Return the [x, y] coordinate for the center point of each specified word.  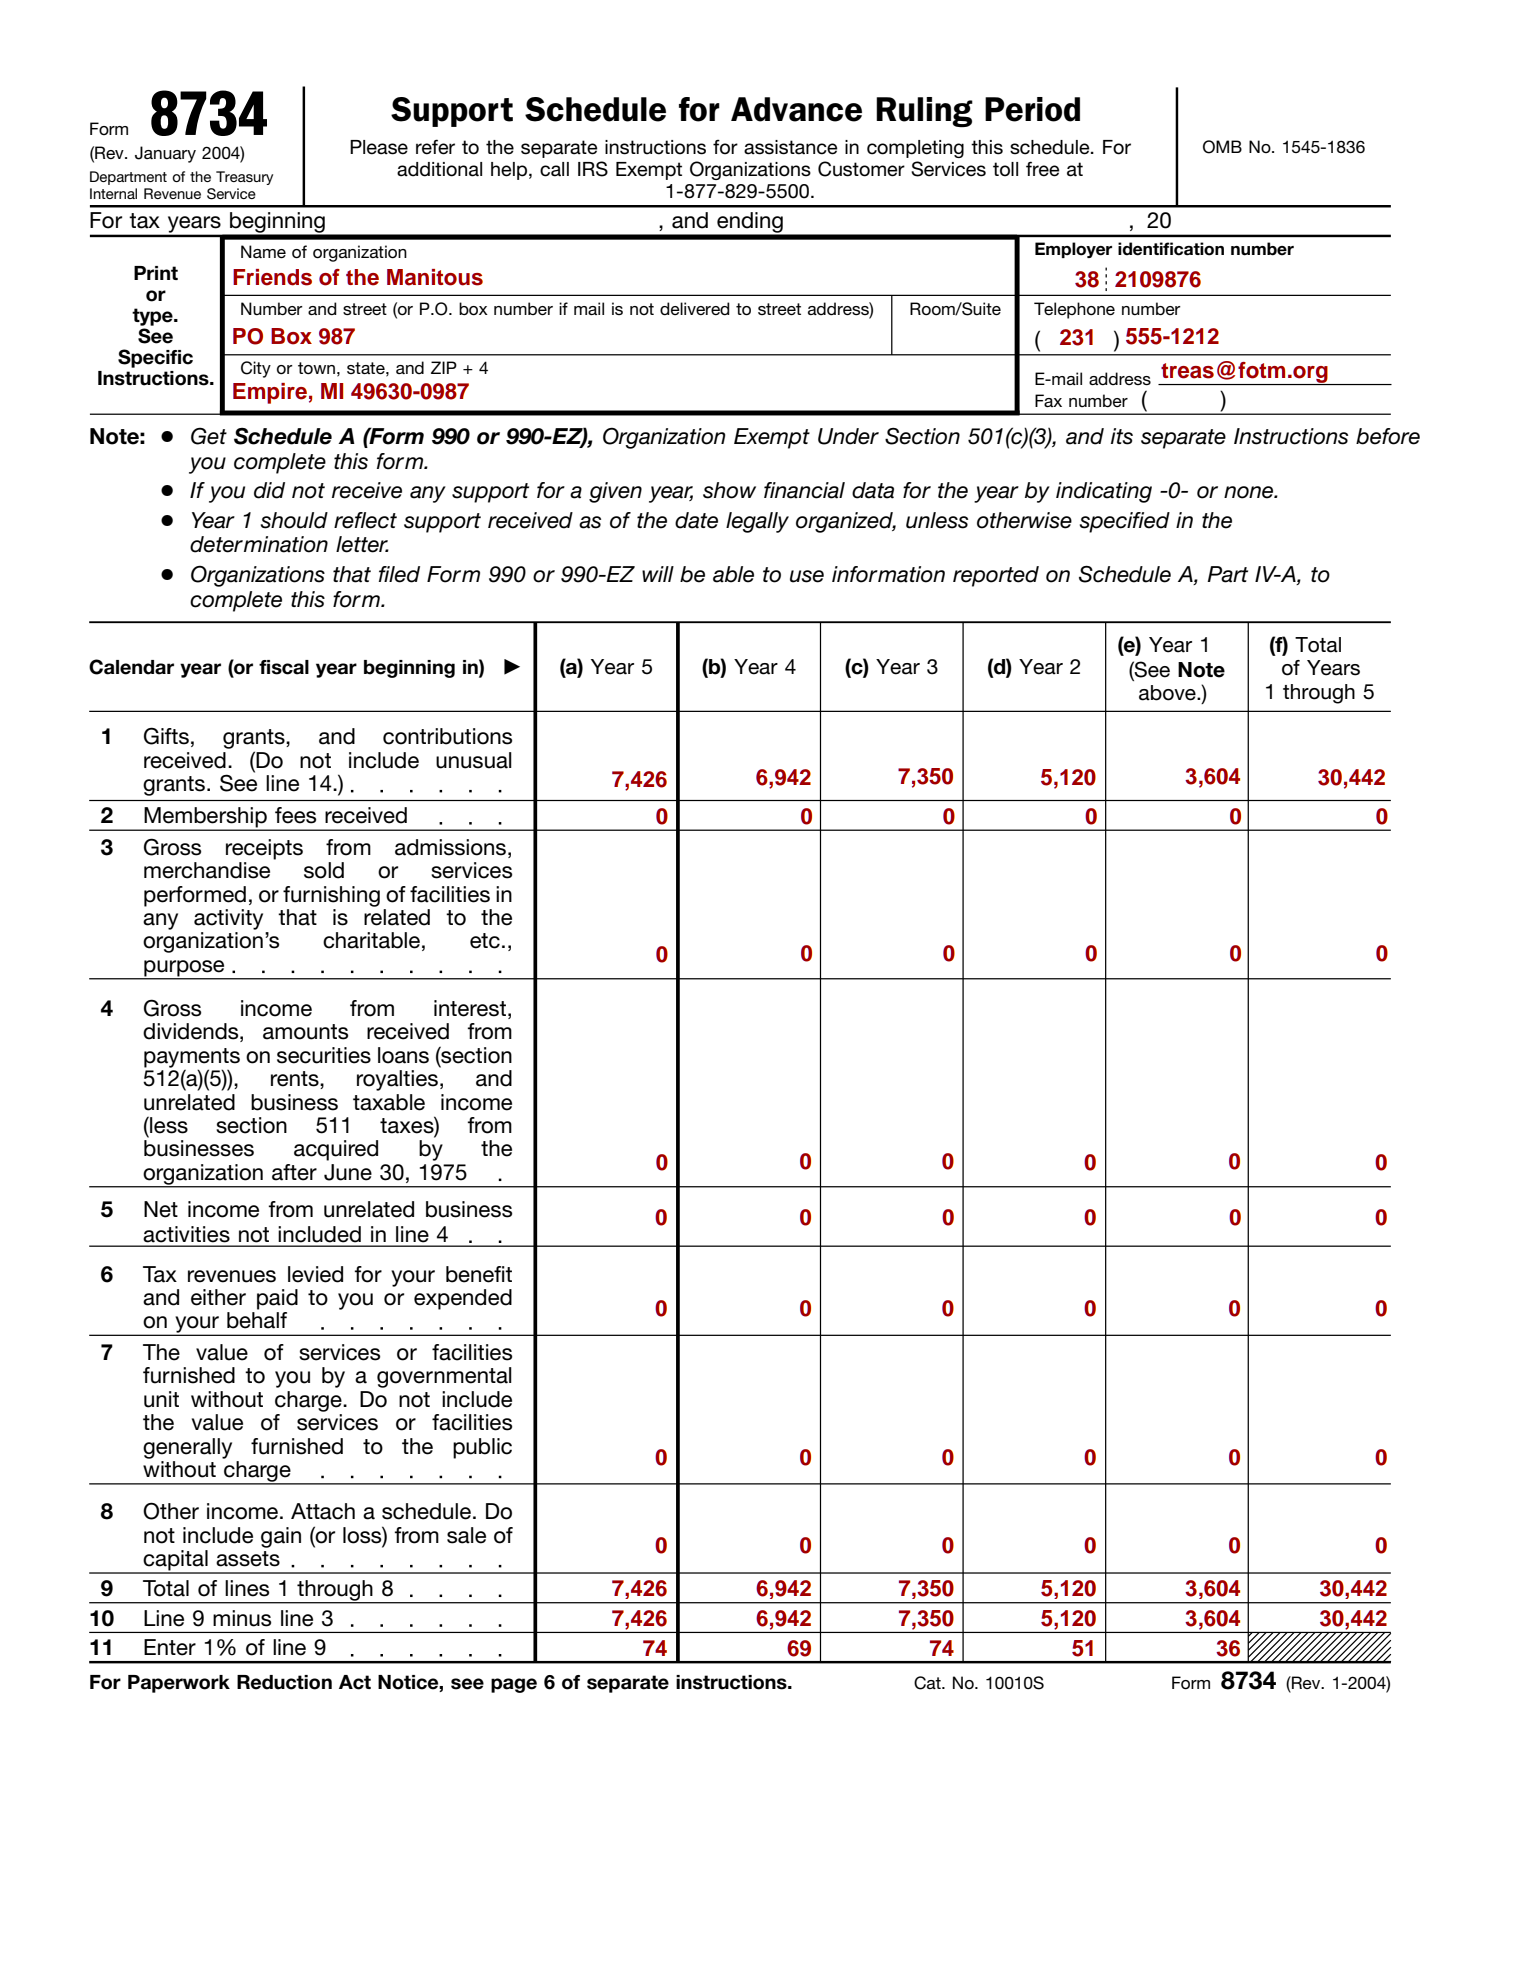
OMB [1222, 147]
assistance [791, 147]
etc [485, 941]
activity [228, 919]
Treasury [244, 178]
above [1168, 693]
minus [242, 1618]
